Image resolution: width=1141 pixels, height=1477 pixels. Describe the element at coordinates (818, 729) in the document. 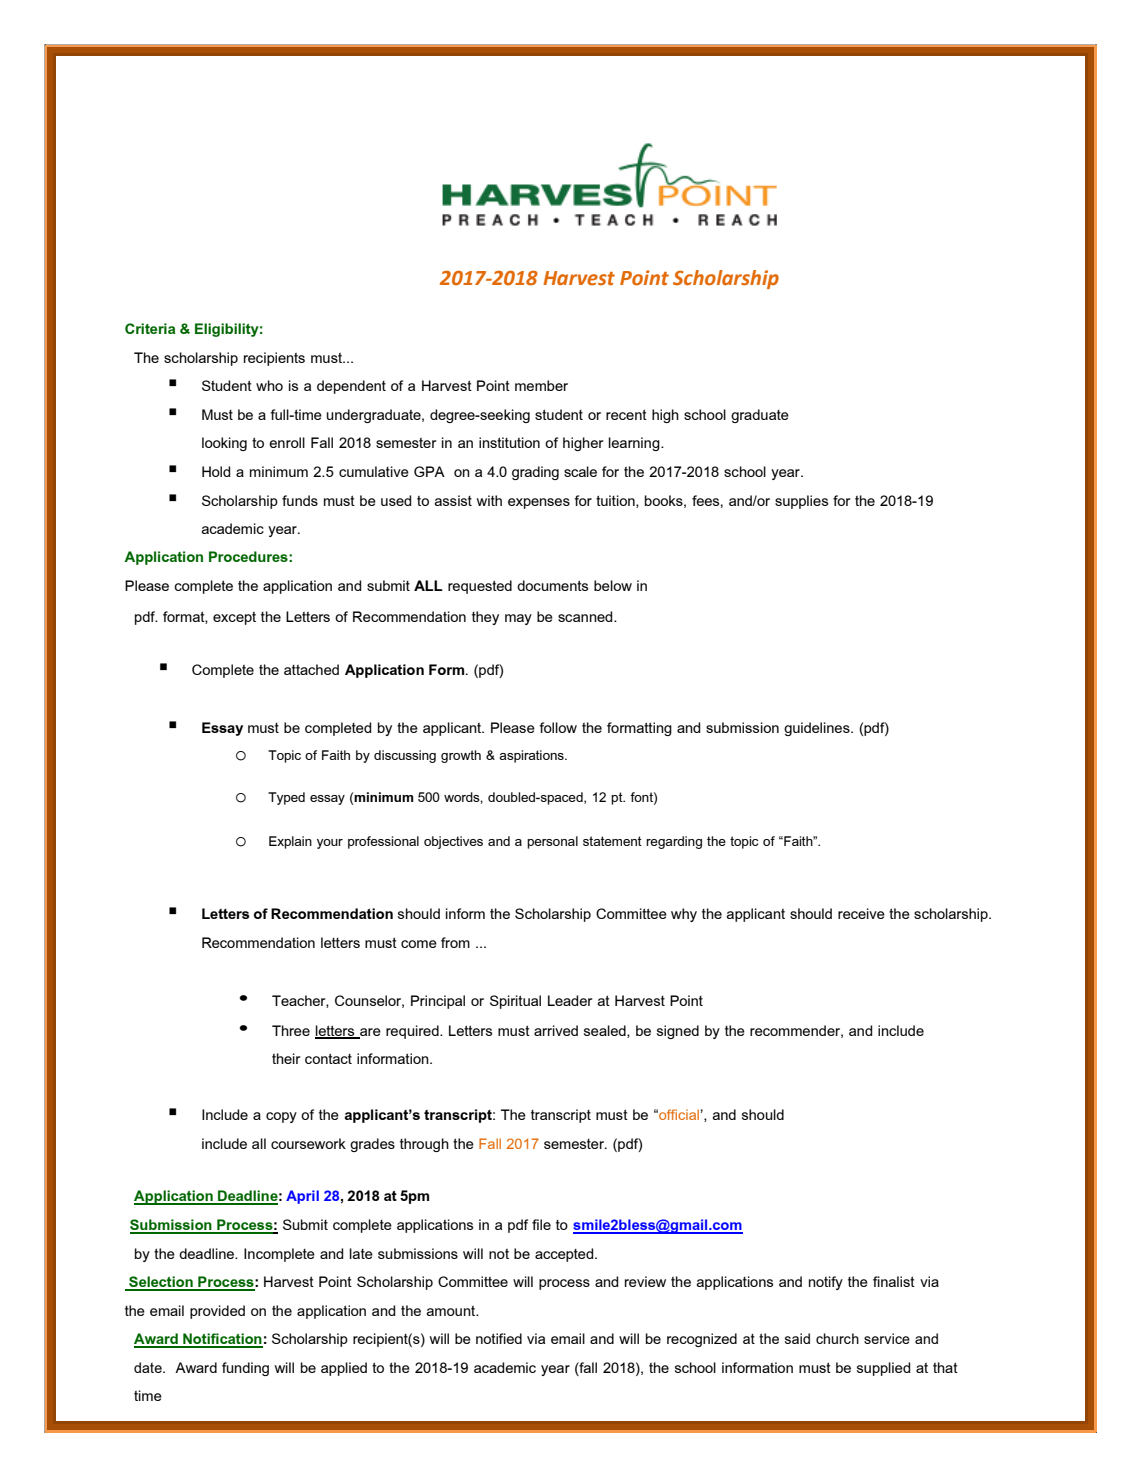

I see `guidelines` at that location.
